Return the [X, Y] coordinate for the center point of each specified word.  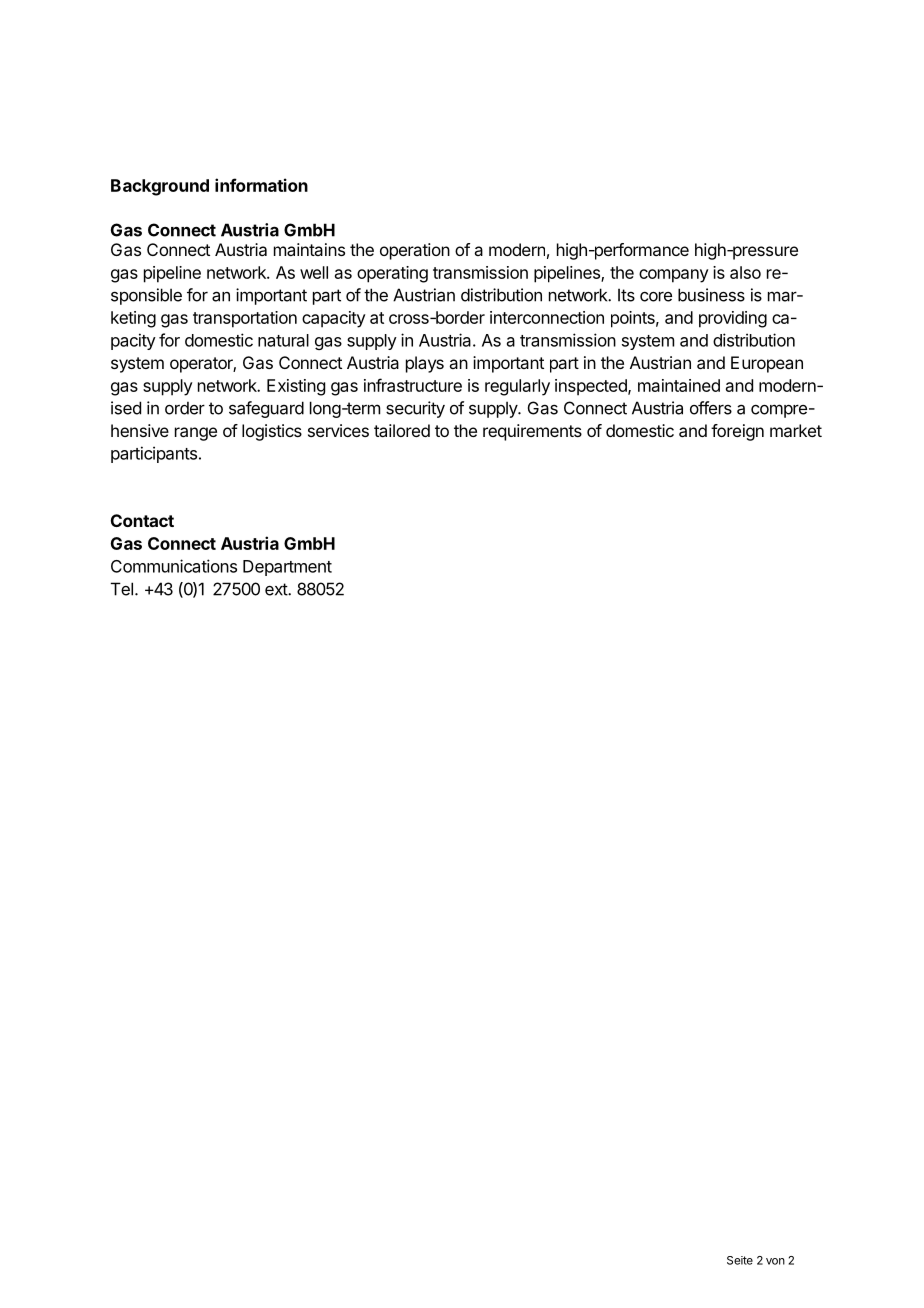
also [745, 272]
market [796, 430]
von [775, 1261]
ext [277, 589]
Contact [142, 520]
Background [160, 187]
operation [415, 251]
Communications [174, 566]
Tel [122, 589]
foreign [737, 432]
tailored [402, 430]
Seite [740, 1260]
